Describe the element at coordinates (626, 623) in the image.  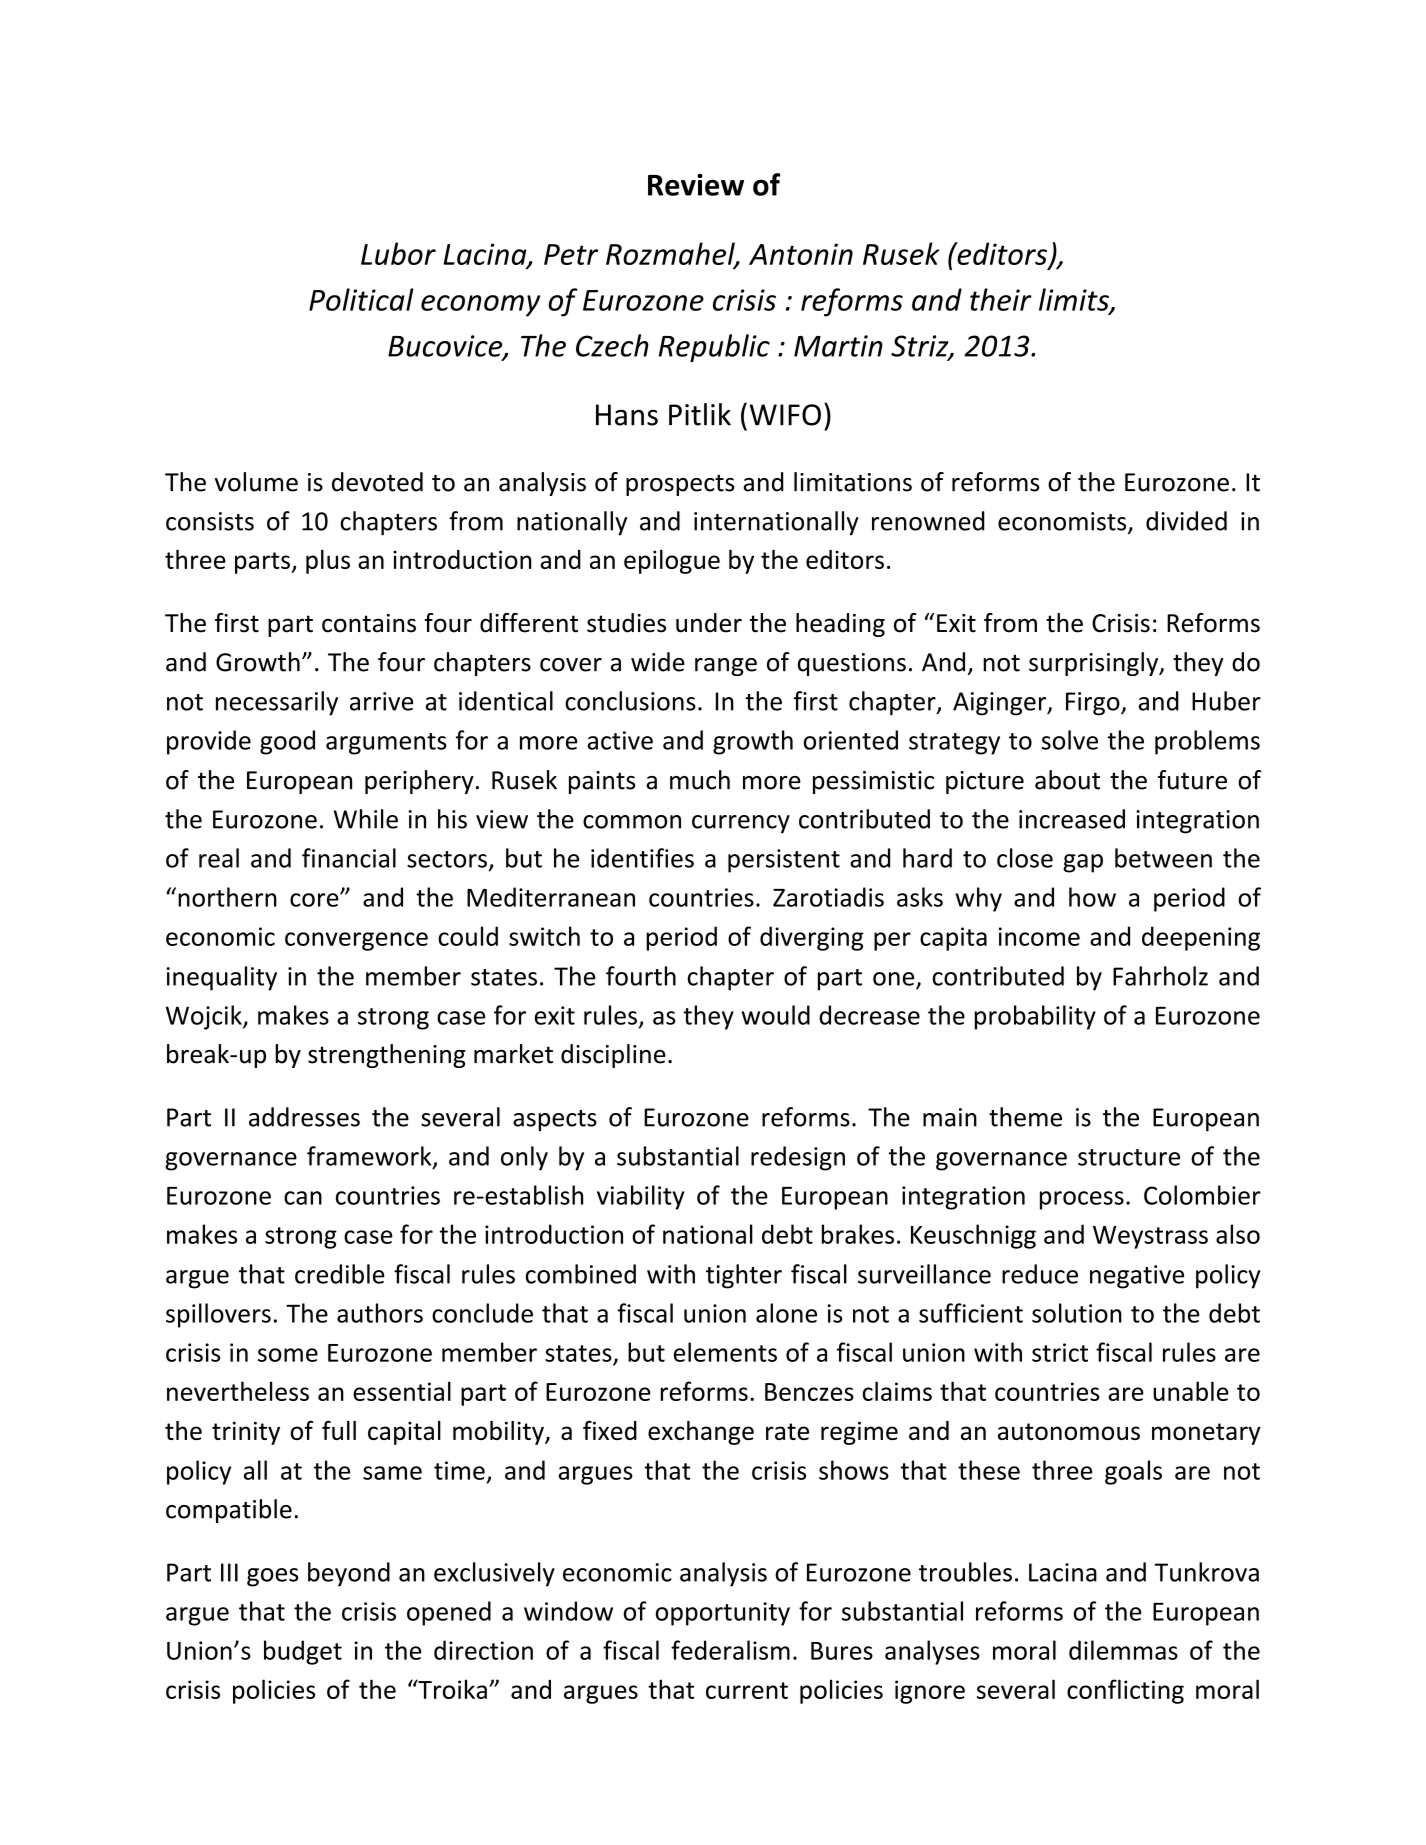
I see `studies` at that location.
